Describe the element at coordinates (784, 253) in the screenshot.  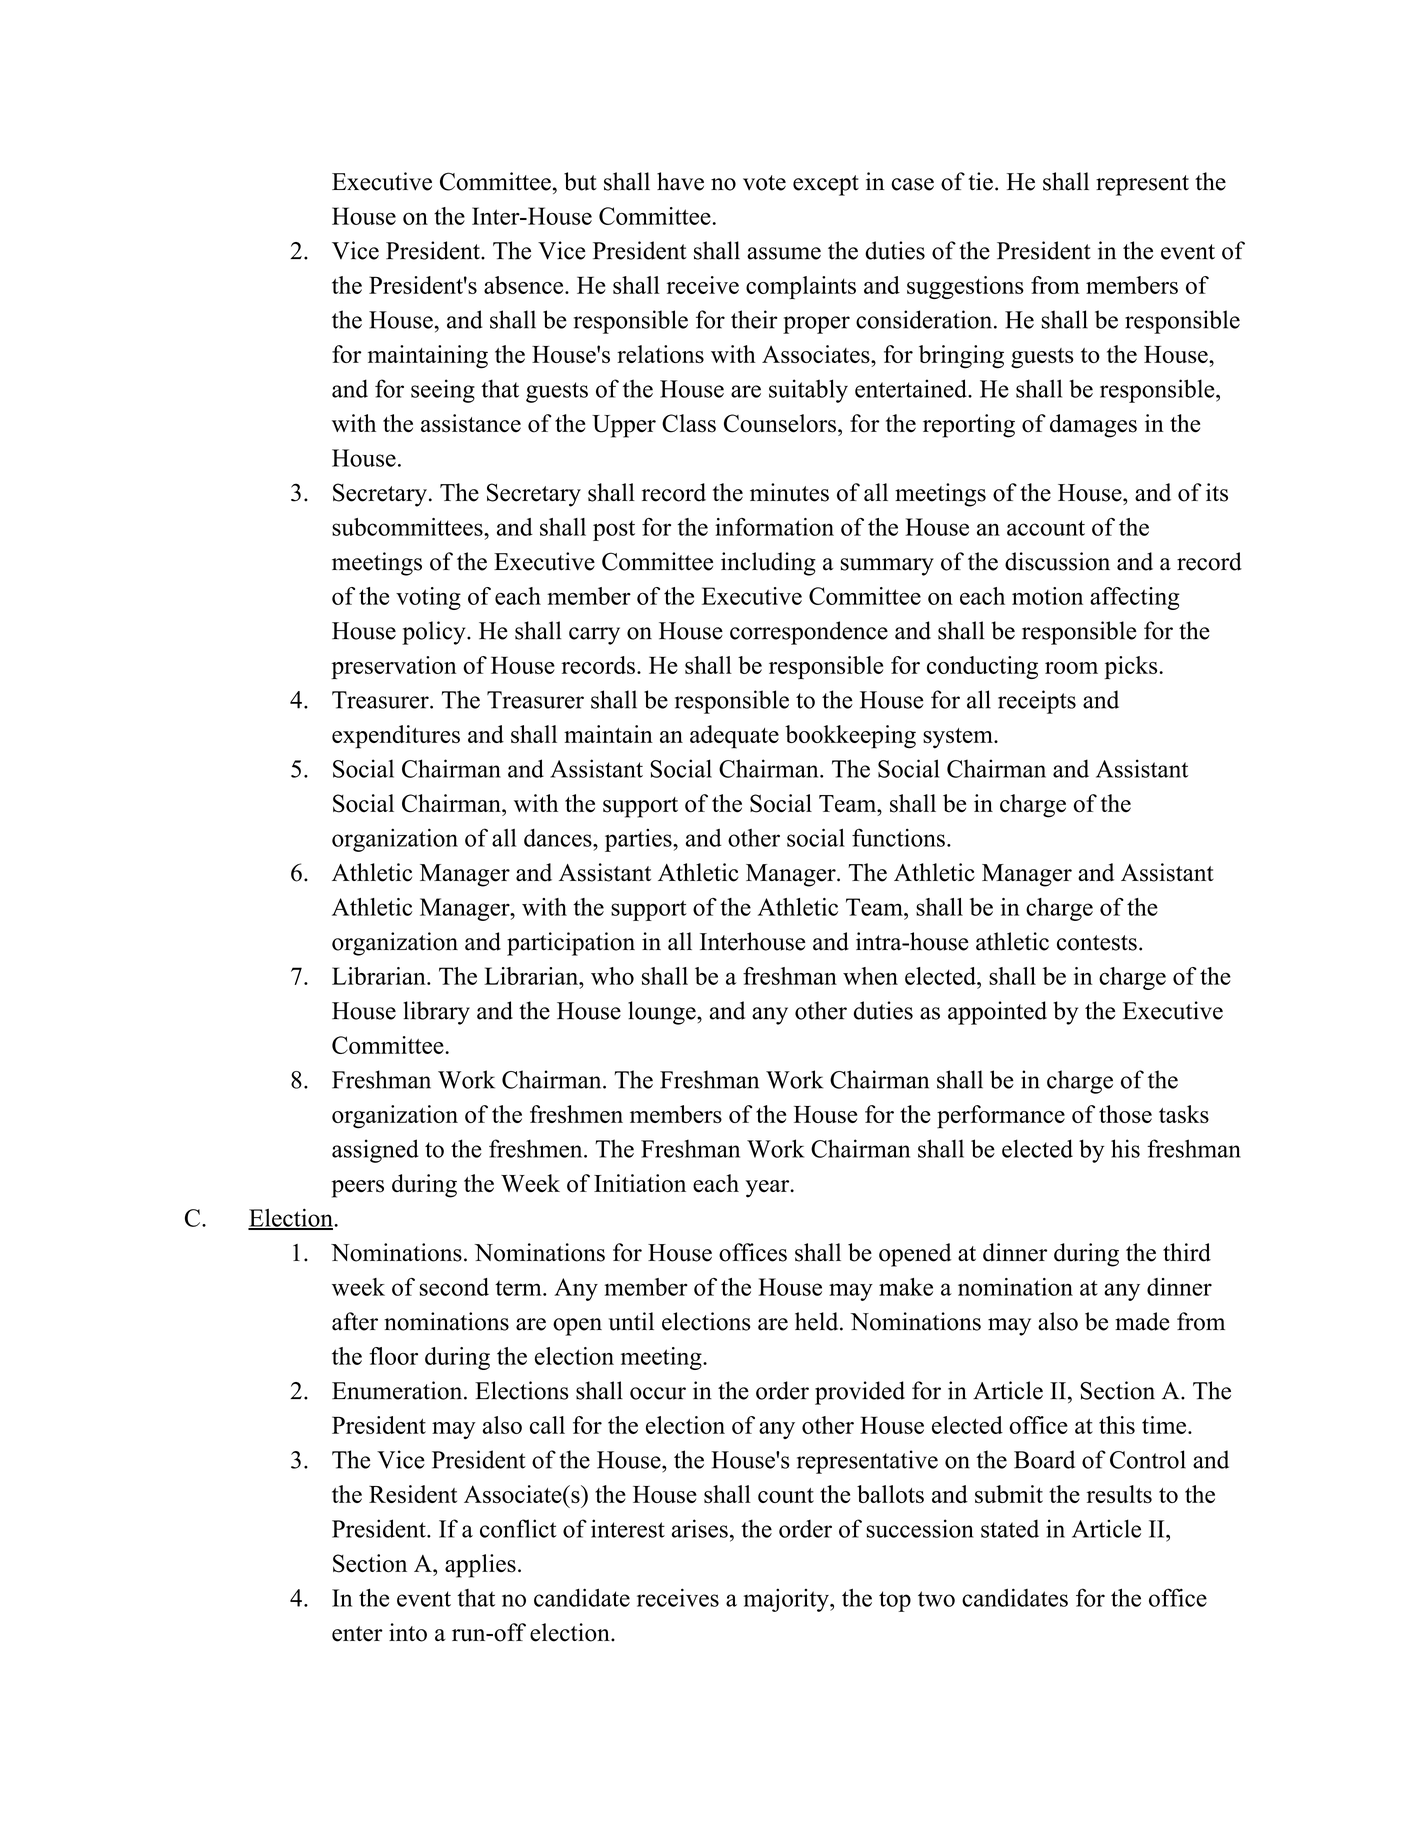
I see `assume` at that location.
